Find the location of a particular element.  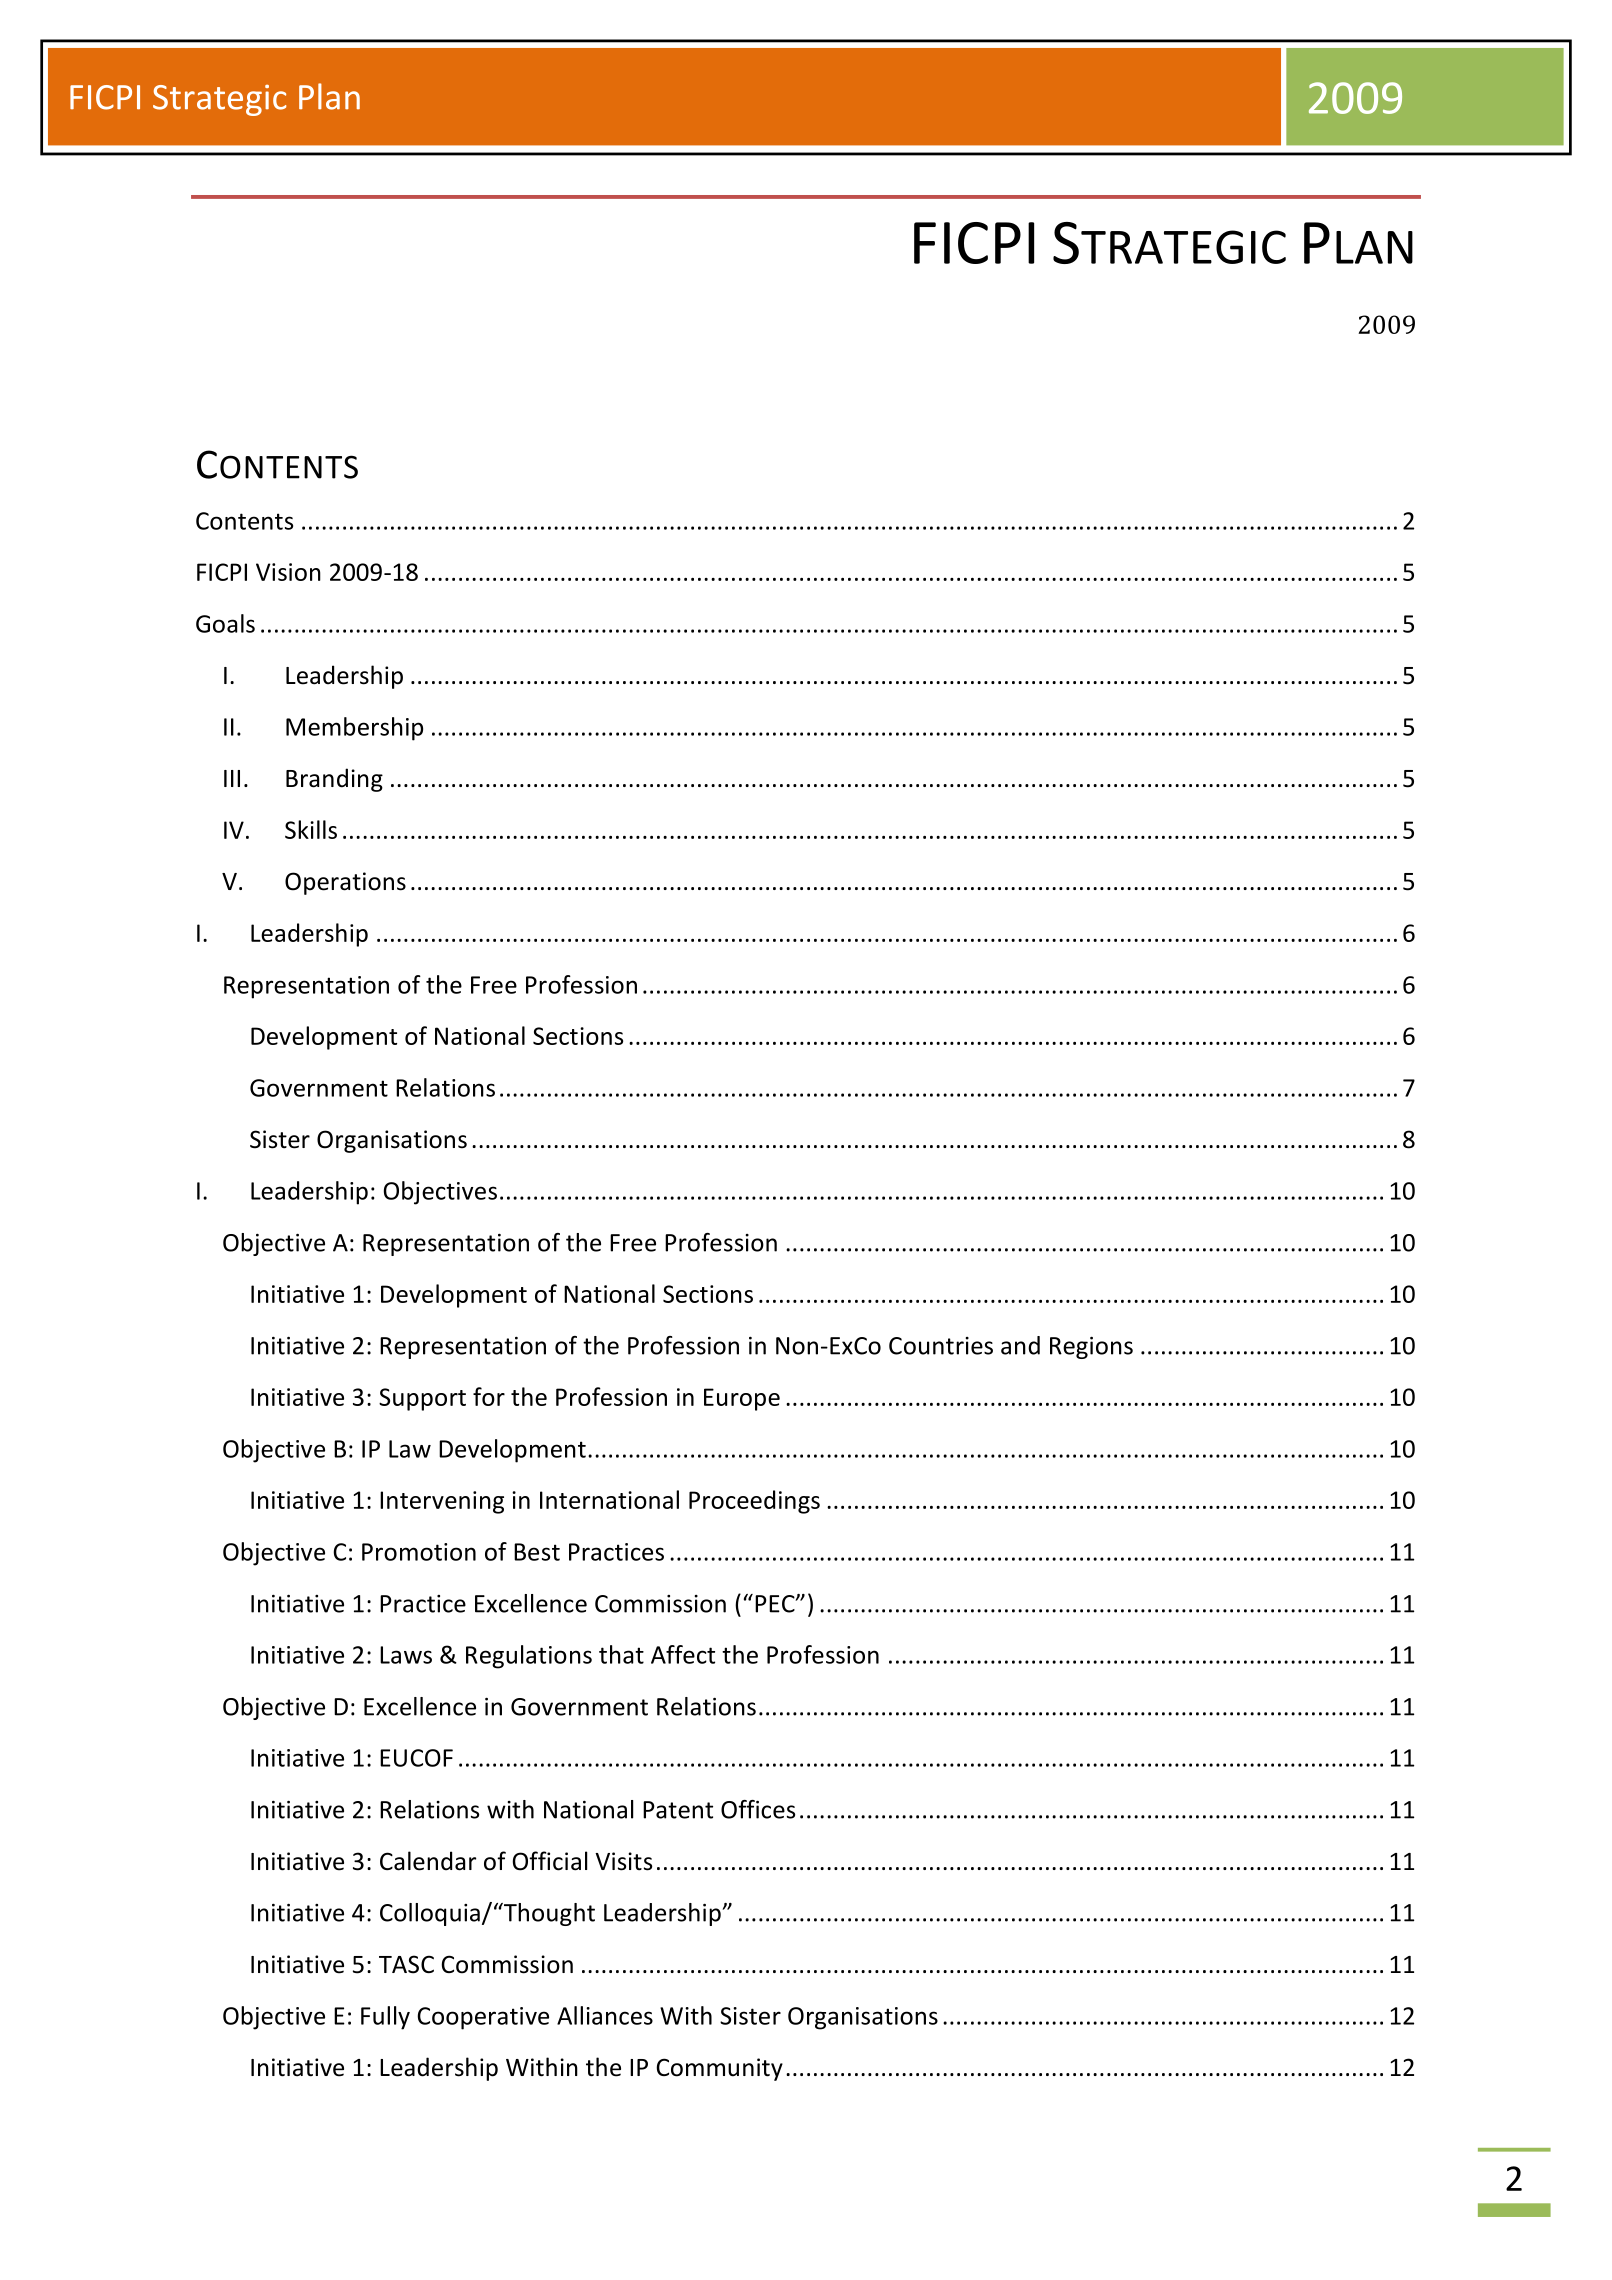

Promotion is located at coordinates (419, 1552).
